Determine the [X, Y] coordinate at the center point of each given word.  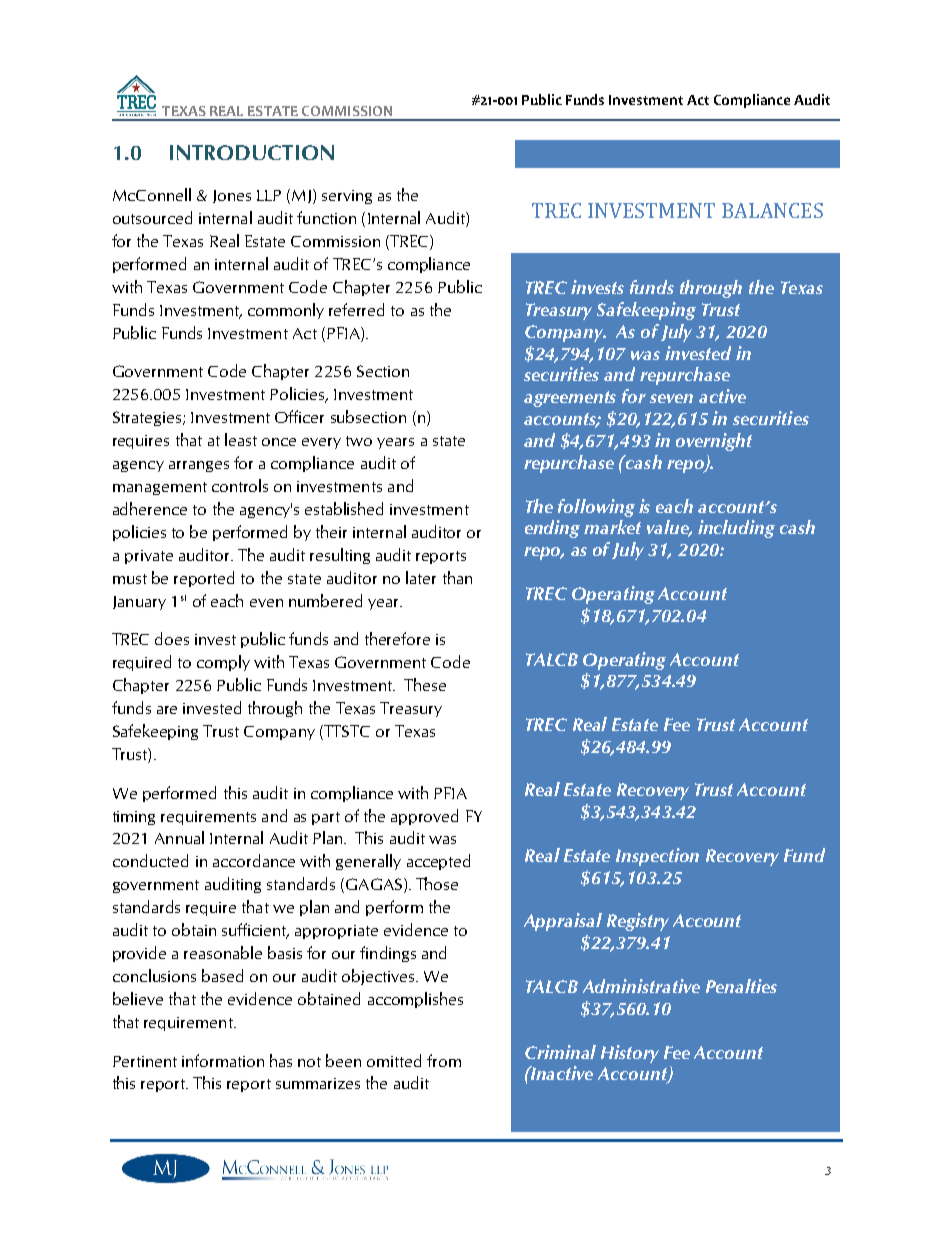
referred [356, 309]
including [736, 529]
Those [437, 883]
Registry [638, 922]
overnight [714, 442]
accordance [254, 860]
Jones [232, 196]
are [167, 710]
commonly [286, 311]
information [223, 1060]
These [425, 684]
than [457, 577]
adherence [150, 508]
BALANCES [772, 210]
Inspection [657, 857]
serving [347, 197]
